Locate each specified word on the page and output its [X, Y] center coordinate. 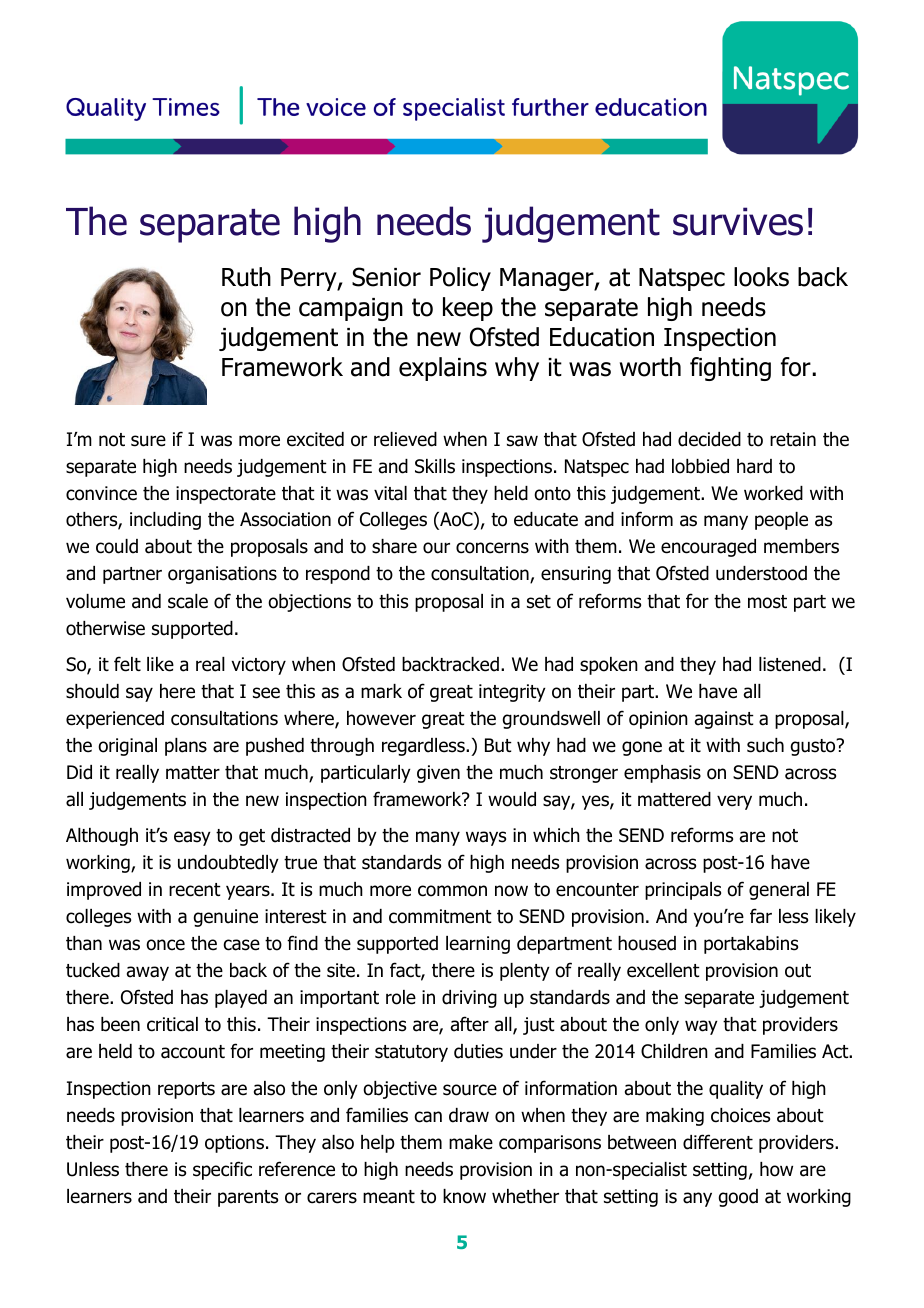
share [394, 546]
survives [738, 221]
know [464, 1196]
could [117, 546]
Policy [460, 279]
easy [192, 838]
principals [683, 891]
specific [222, 1170]
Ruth [246, 277]
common [452, 891]
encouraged [708, 548]
